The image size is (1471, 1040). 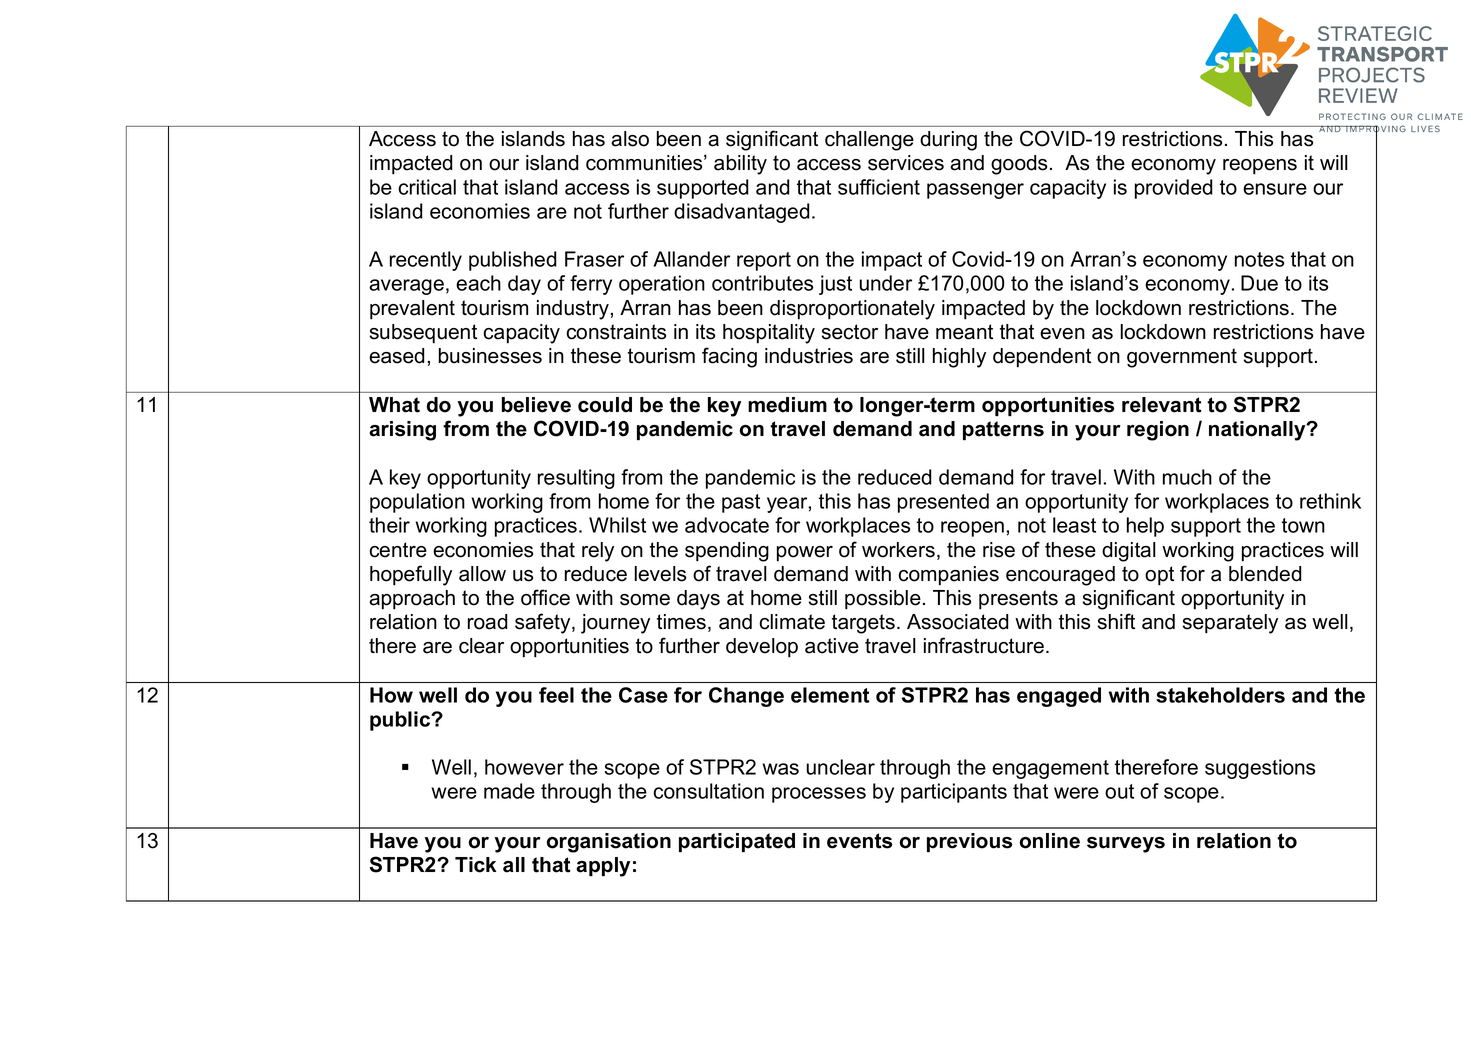 I want to click on presented, so click(x=943, y=503).
